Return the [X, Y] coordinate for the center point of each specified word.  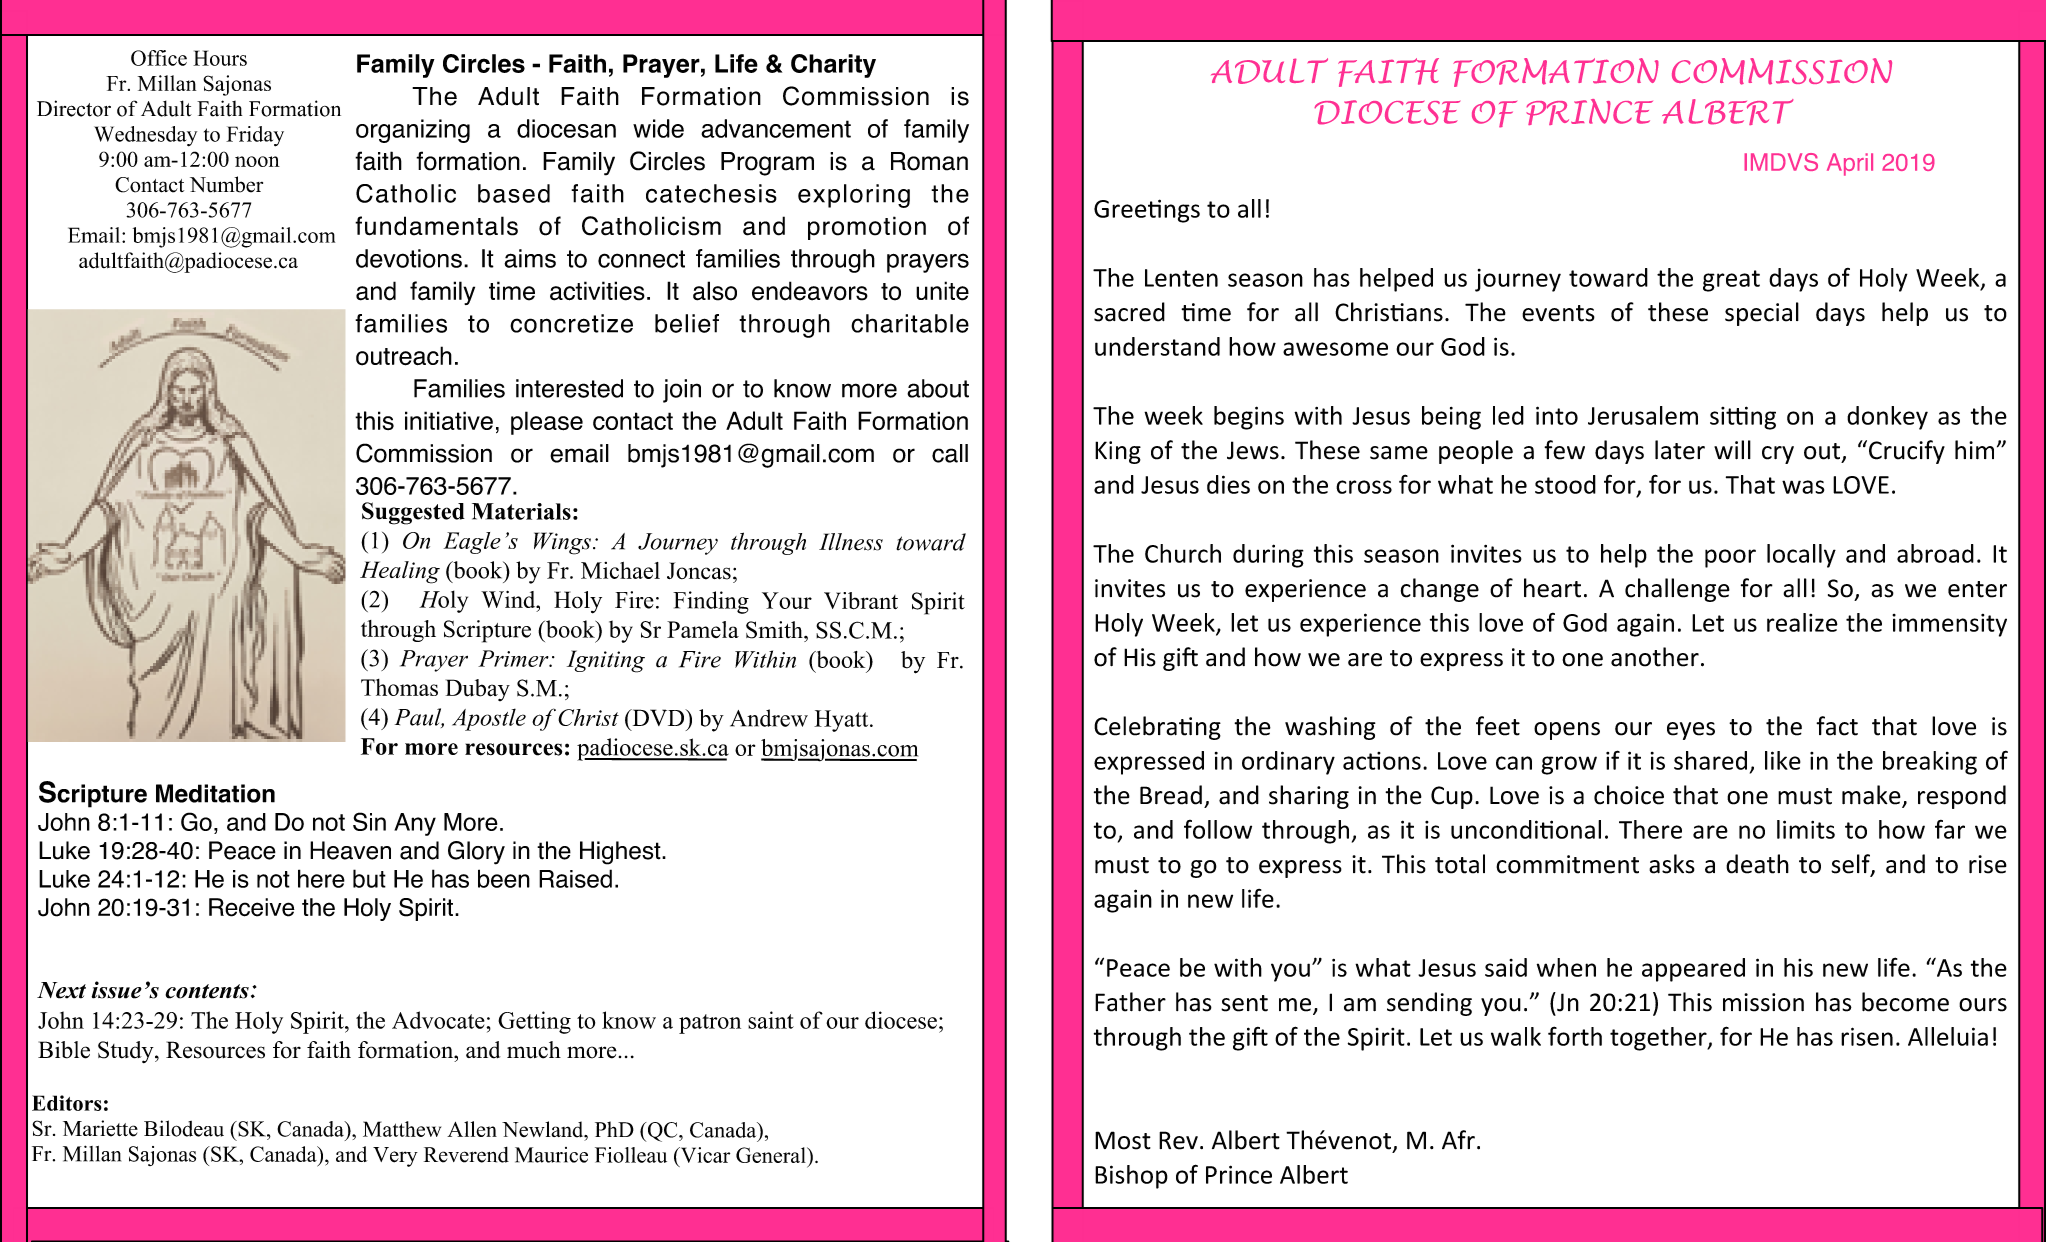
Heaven [350, 850]
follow [1218, 829]
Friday [255, 136]
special [1762, 314]
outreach [404, 356]
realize [1802, 622]
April [1850, 164]
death [1757, 864]
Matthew [402, 1129]
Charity [833, 66]
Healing [400, 572]
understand [1157, 346]
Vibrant [861, 601]
